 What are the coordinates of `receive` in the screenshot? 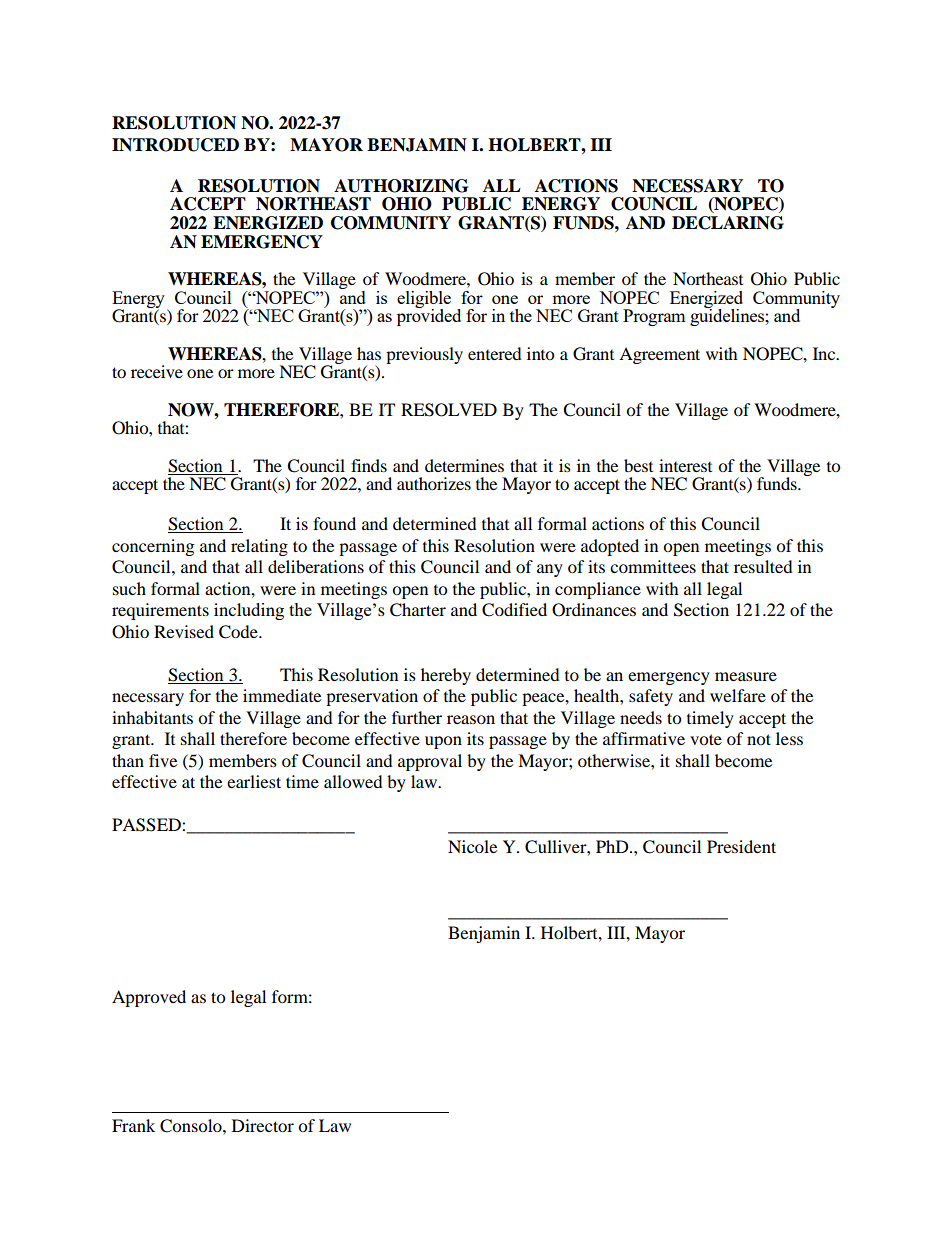 It's located at (157, 371).
